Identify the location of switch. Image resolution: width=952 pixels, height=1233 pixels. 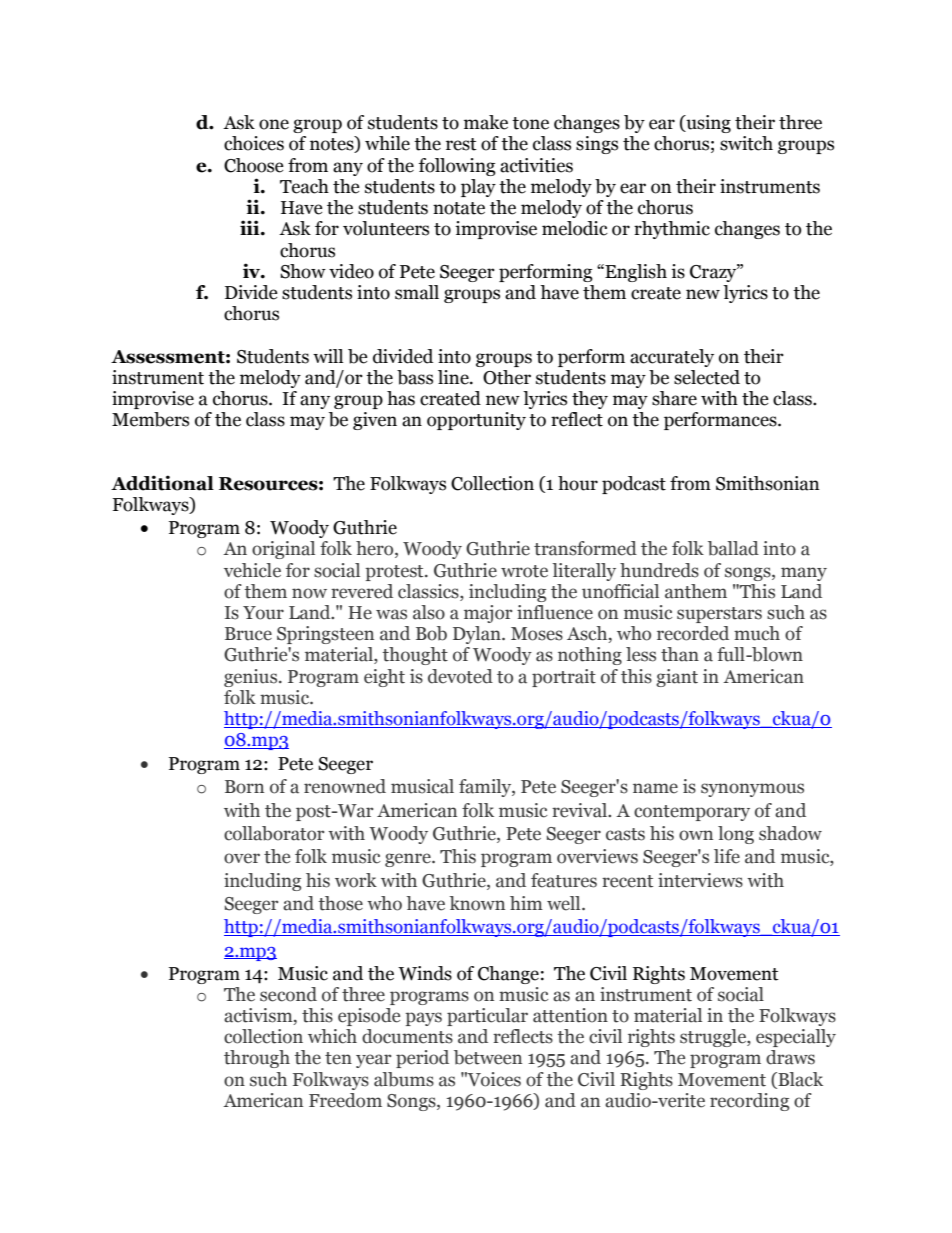
(746, 143).
